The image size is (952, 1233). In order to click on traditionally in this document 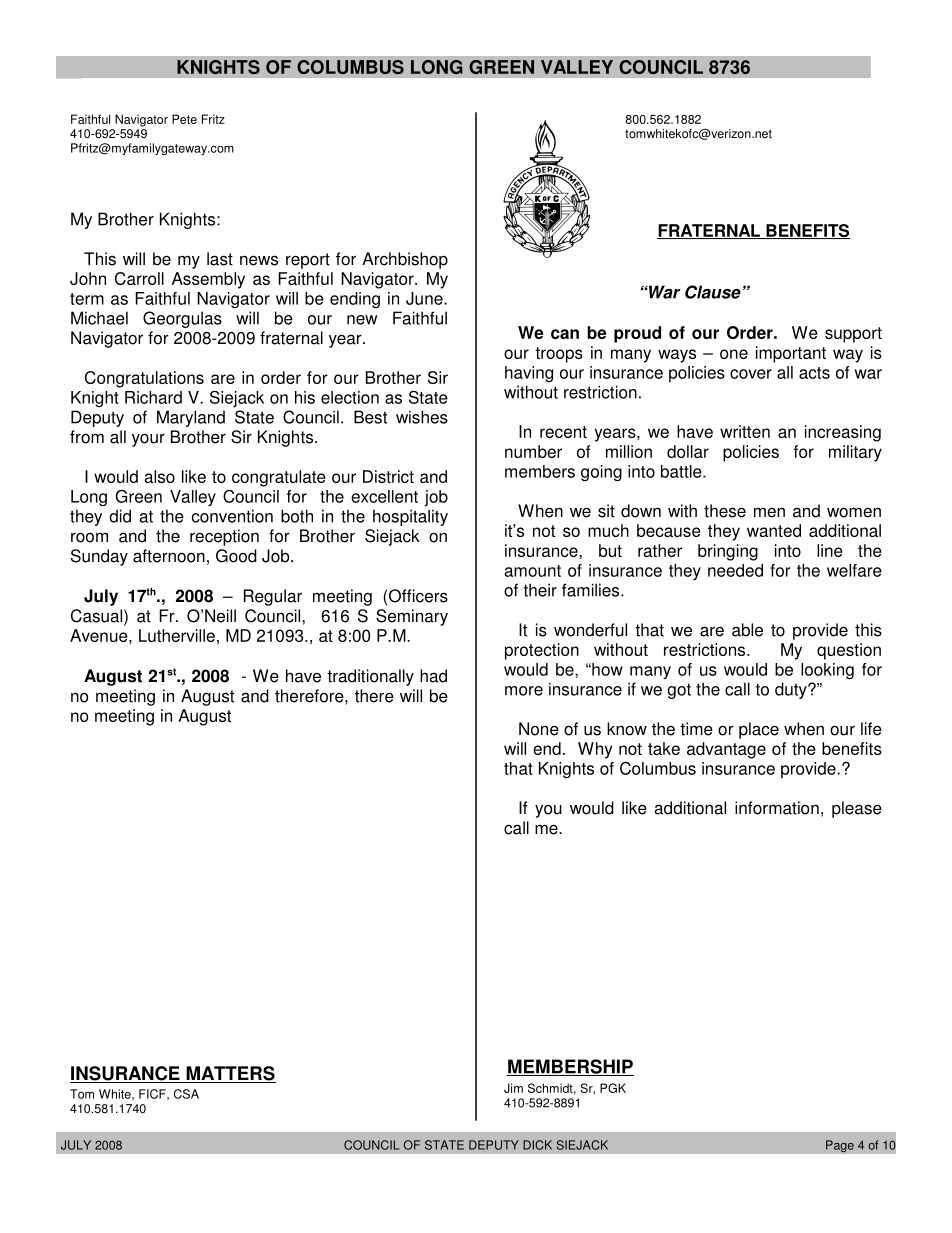, I will do `click(370, 677)`.
